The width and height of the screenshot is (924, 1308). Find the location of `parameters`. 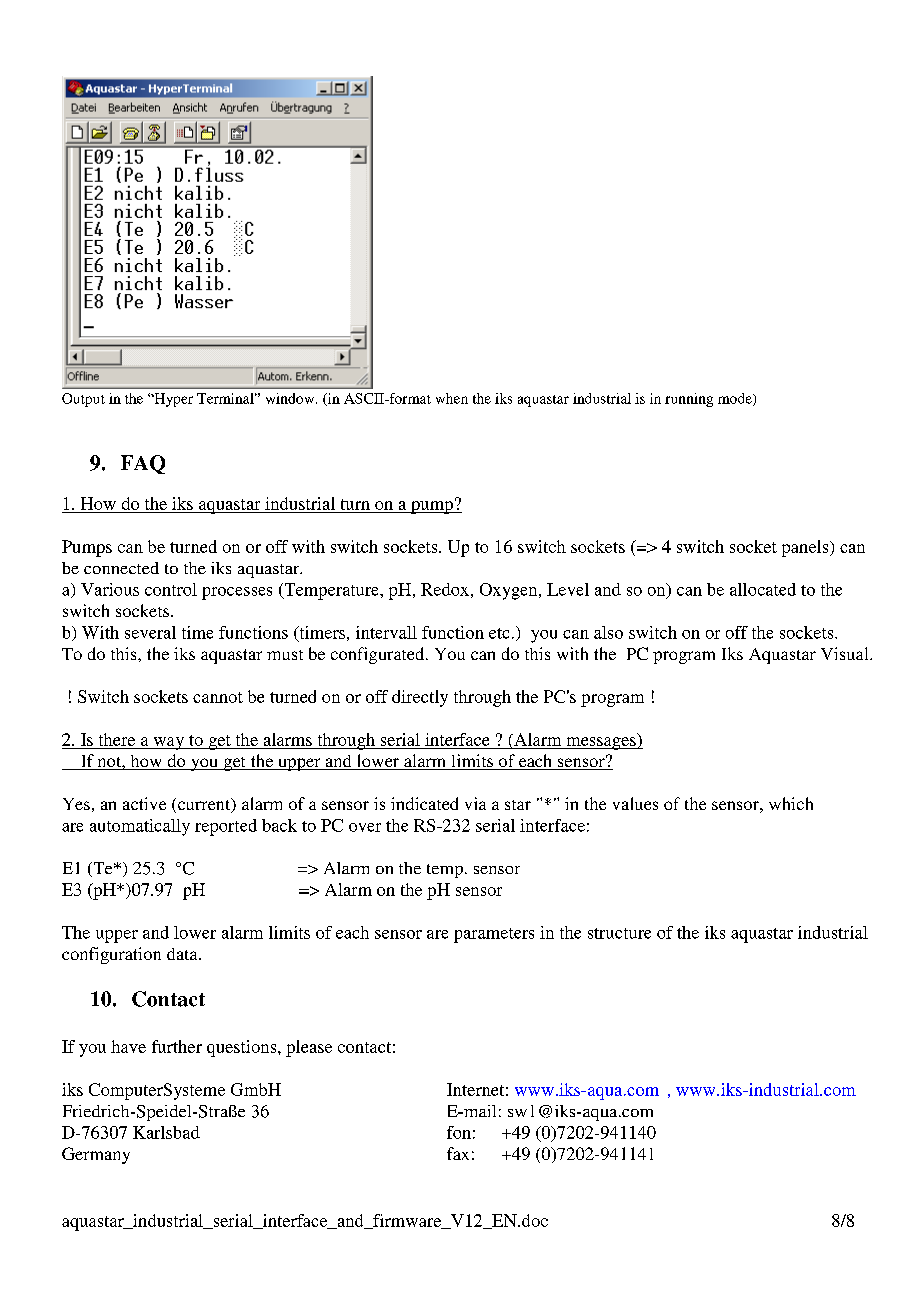

parameters is located at coordinates (494, 935).
